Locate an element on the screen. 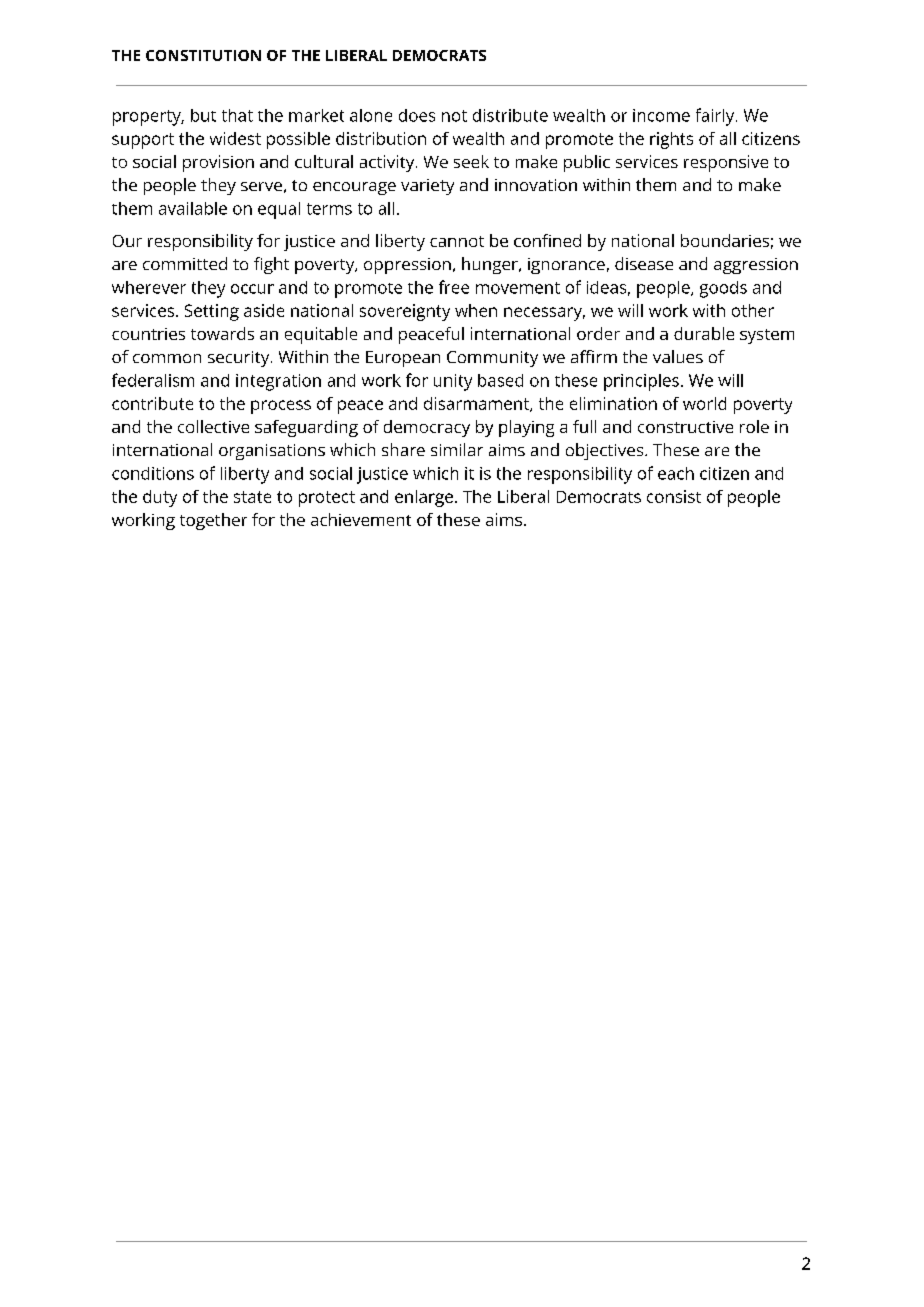  does is located at coordinates (417, 115).
